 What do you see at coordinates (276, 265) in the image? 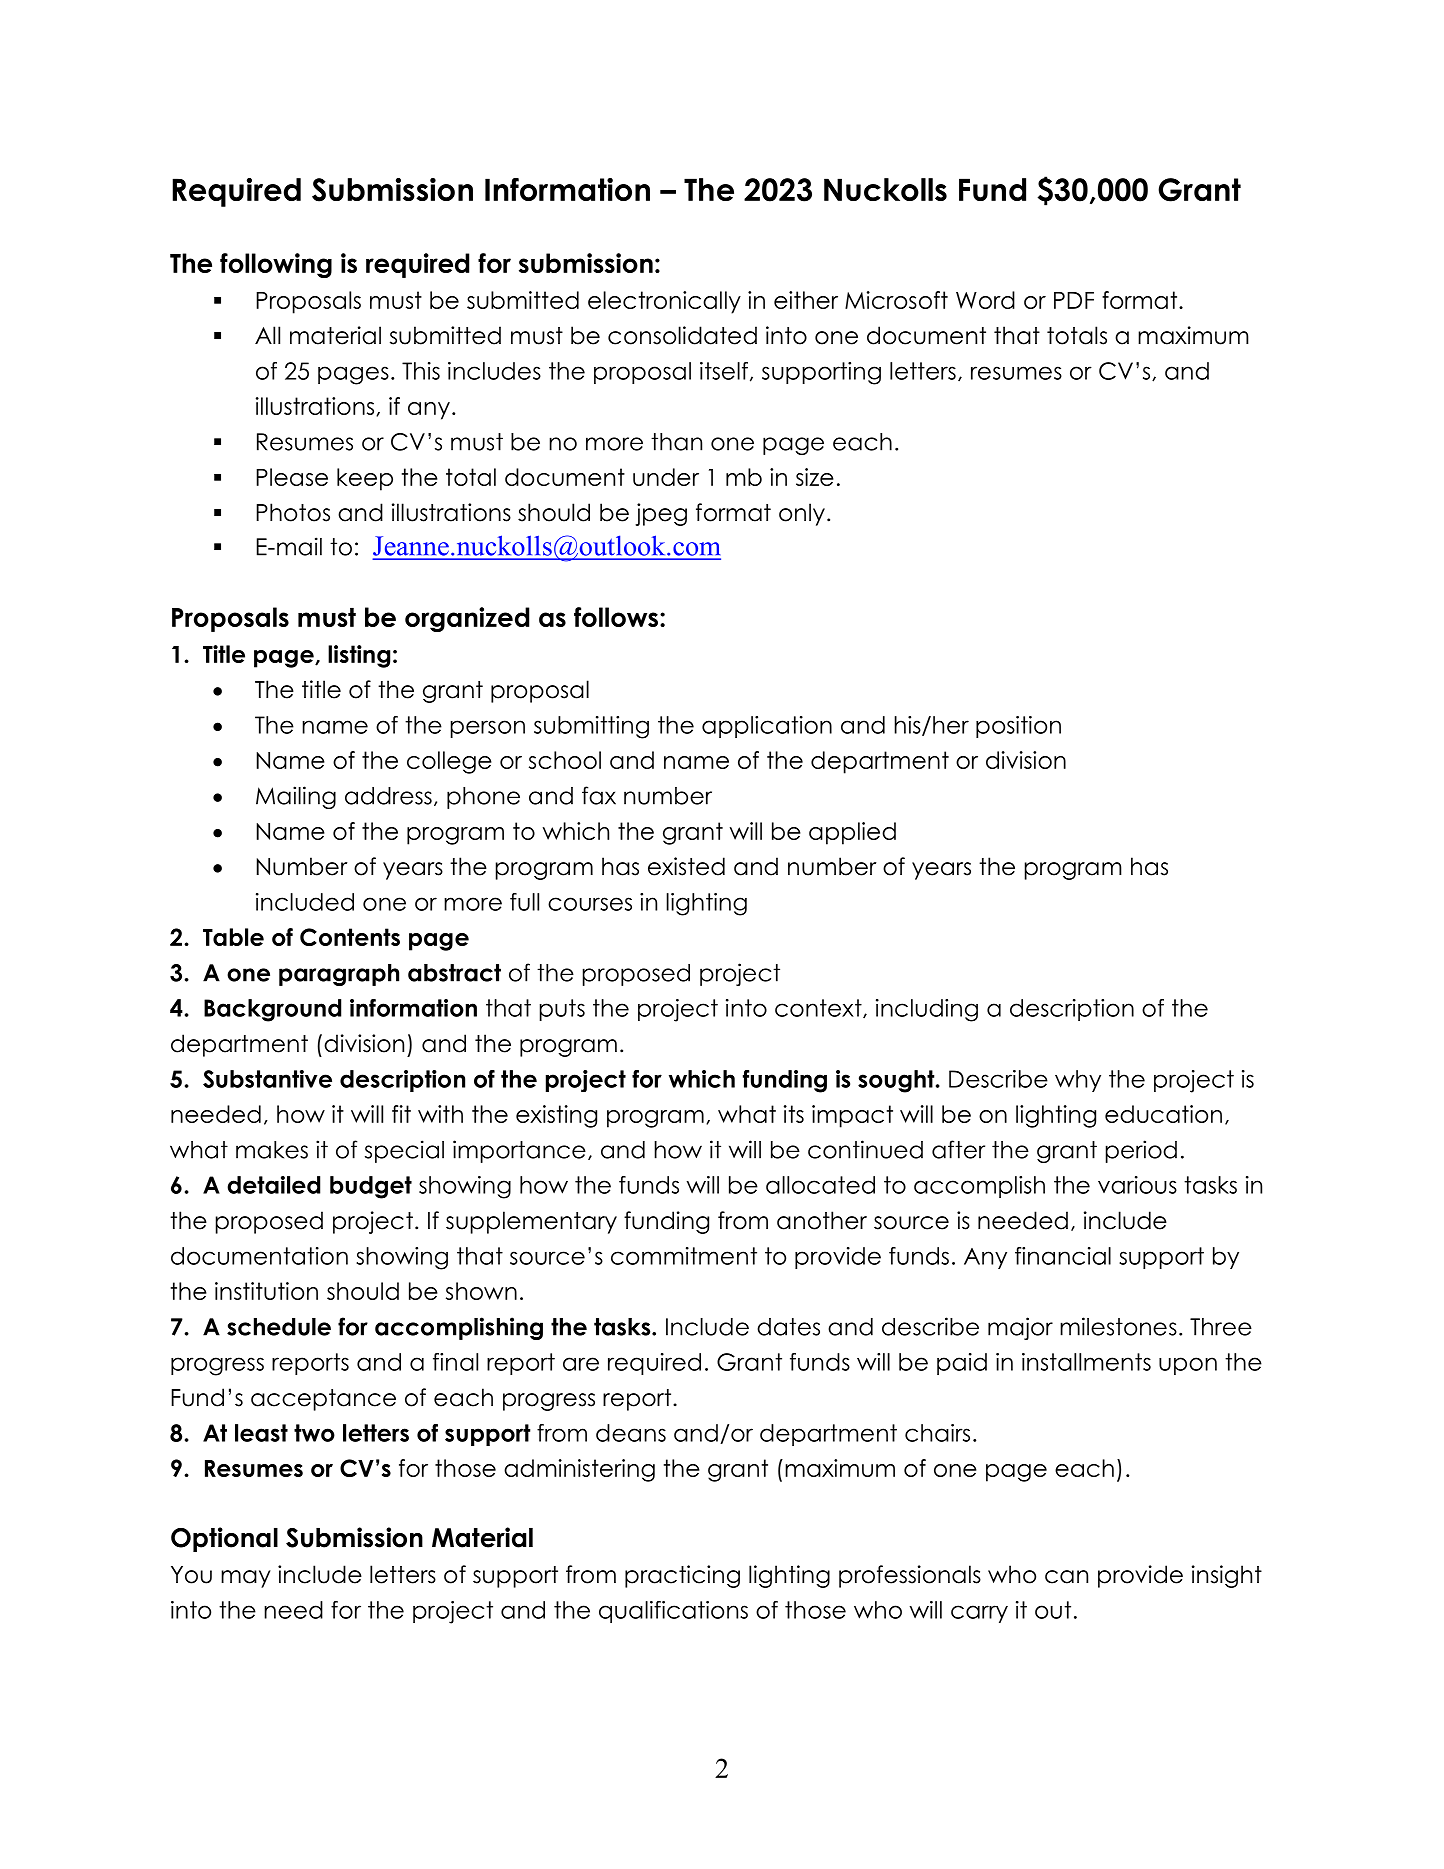
I see `following` at bounding box center [276, 265].
